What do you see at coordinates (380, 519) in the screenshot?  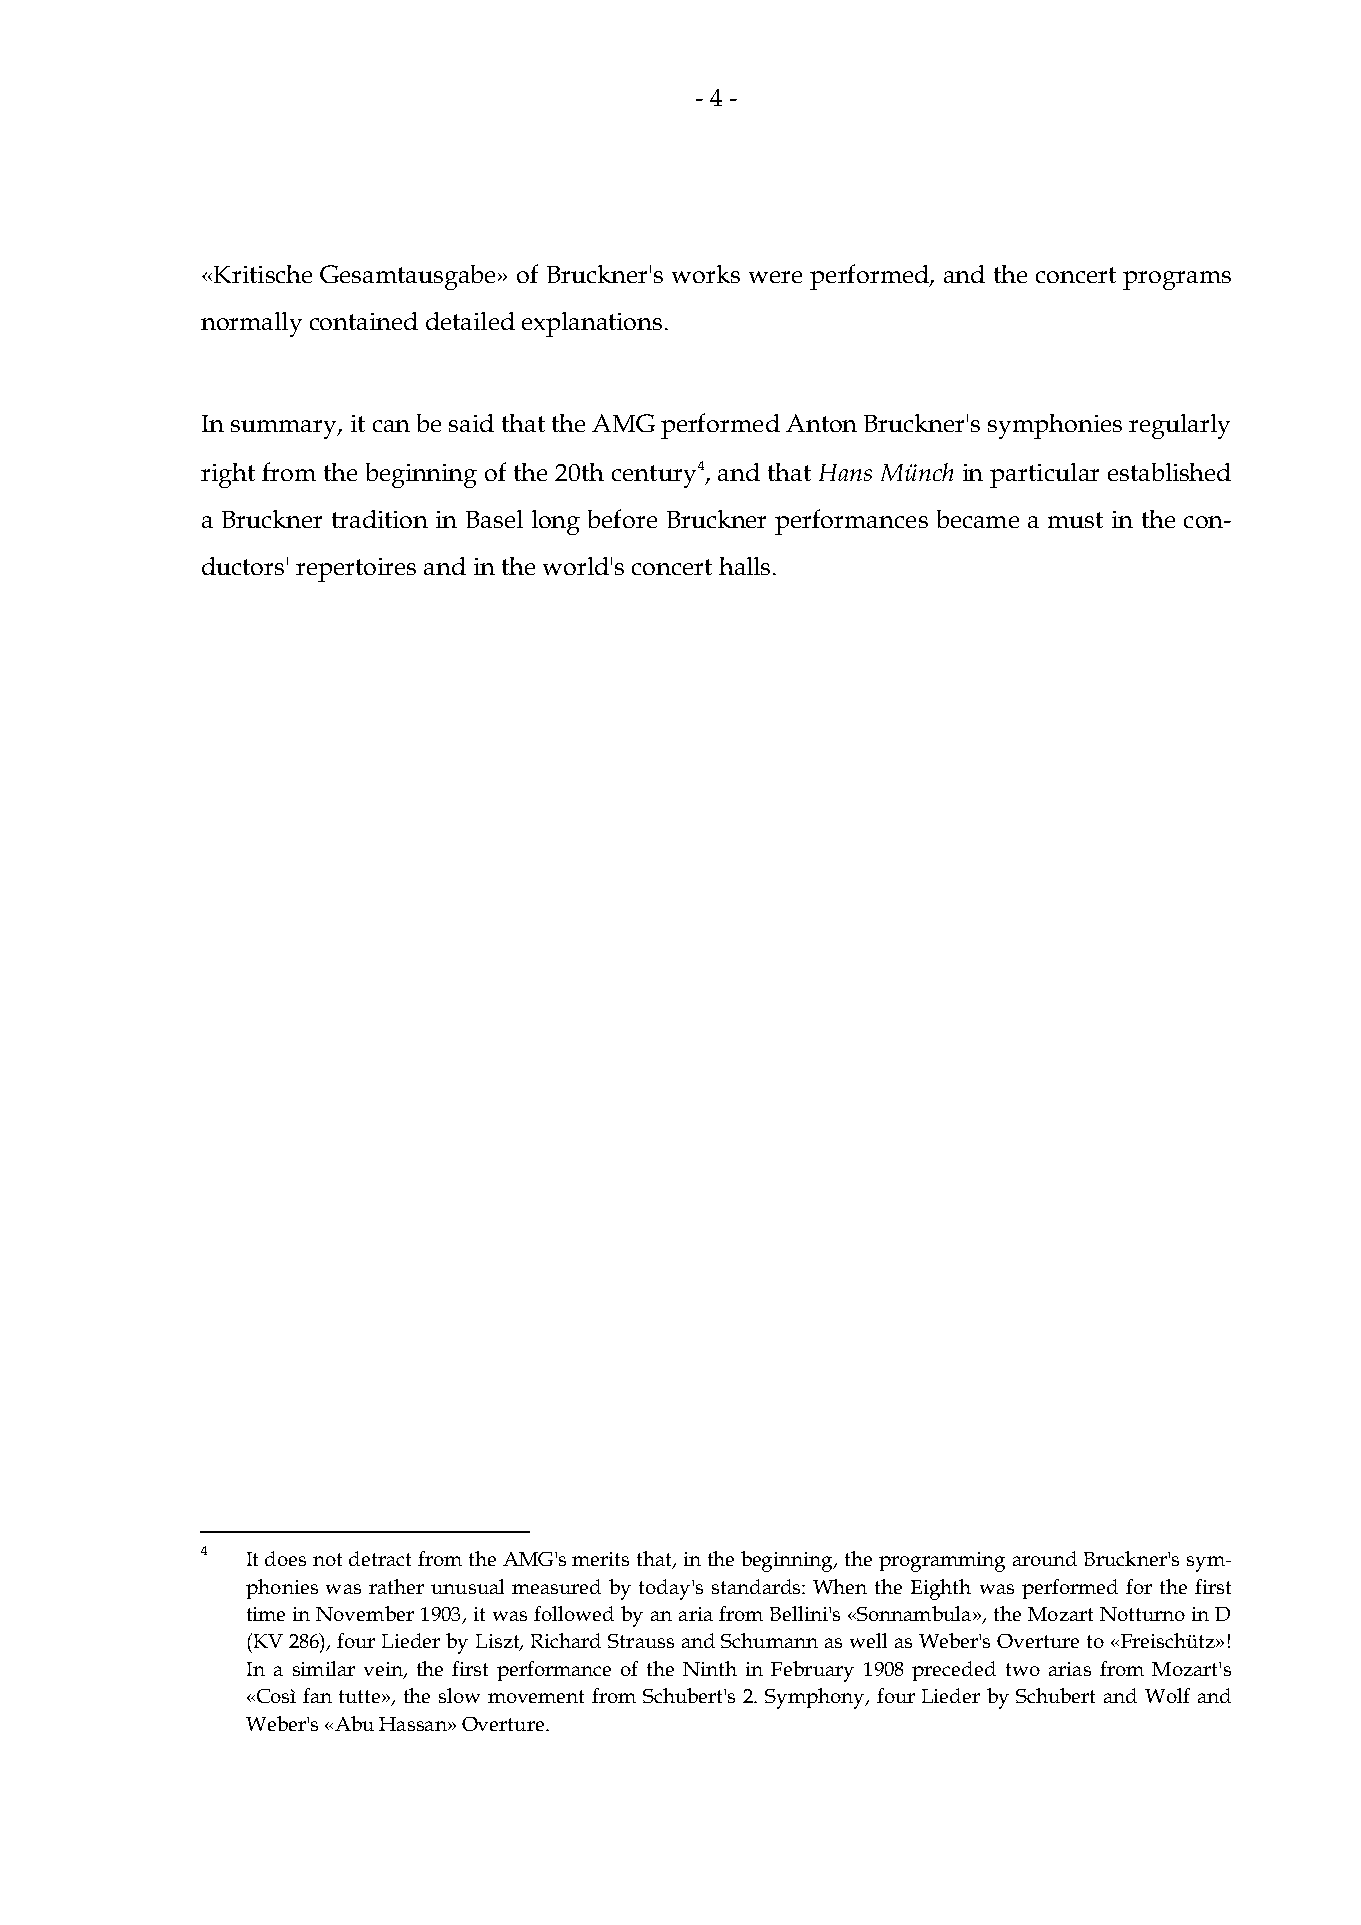 I see `tradition` at bounding box center [380, 519].
